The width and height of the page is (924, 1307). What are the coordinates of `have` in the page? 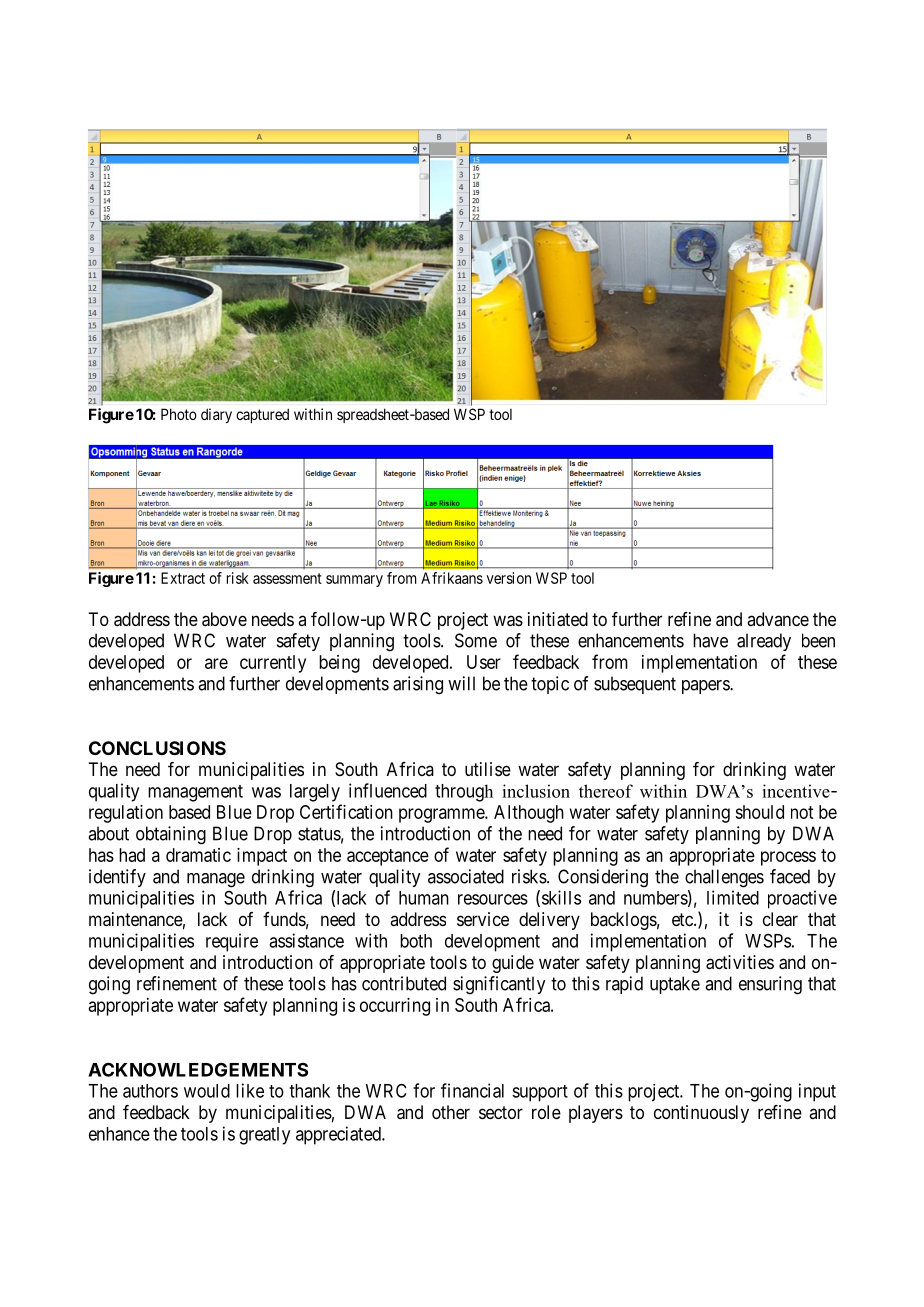 It's located at (710, 640).
